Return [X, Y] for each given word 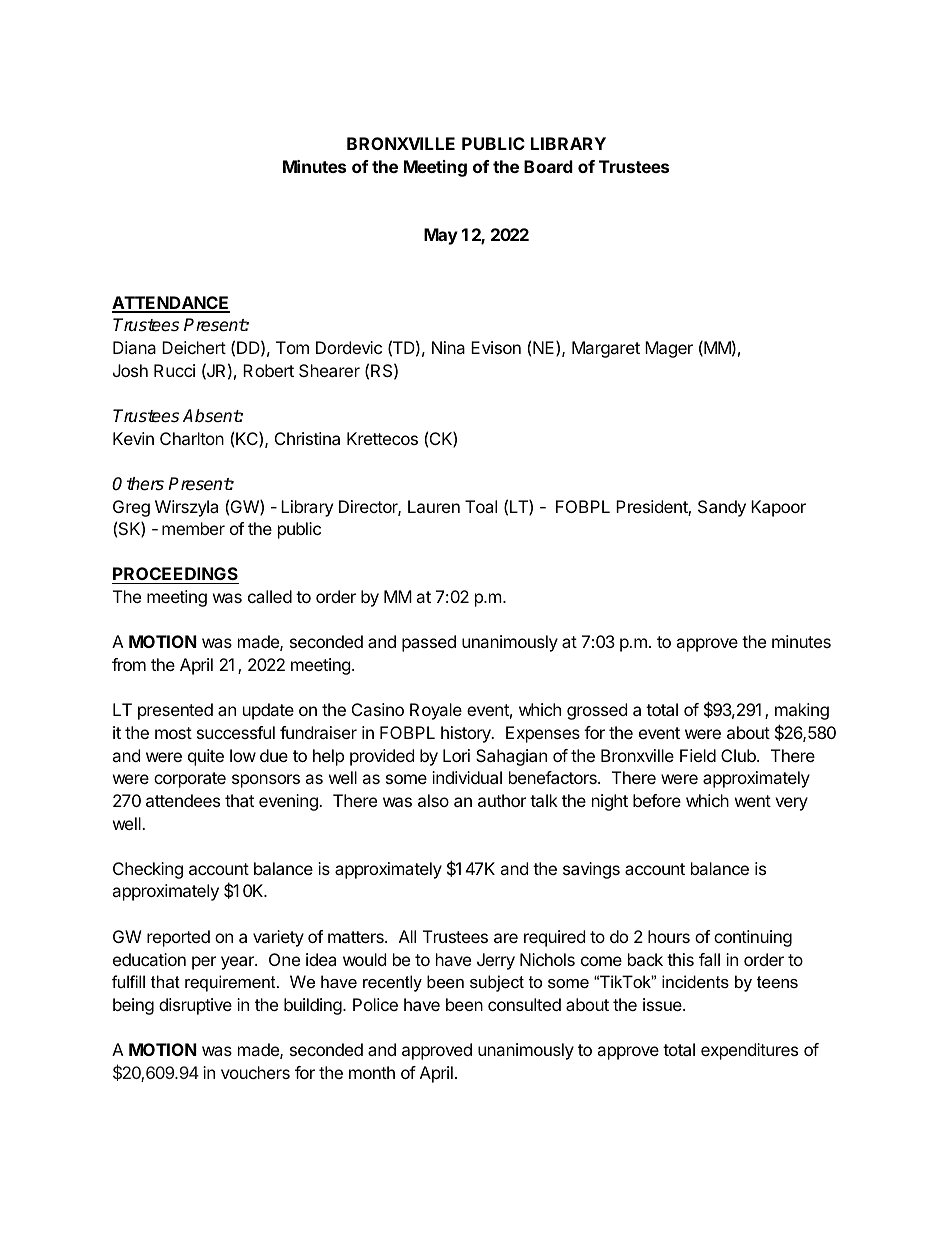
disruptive [195, 1006]
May [441, 236]
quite [206, 757]
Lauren [434, 506]
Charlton [192, 438]
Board [548, 166]
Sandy [722, 508]
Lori [456, 755]
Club [739, 755]
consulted [524, 1004]
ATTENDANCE [171, 304]
